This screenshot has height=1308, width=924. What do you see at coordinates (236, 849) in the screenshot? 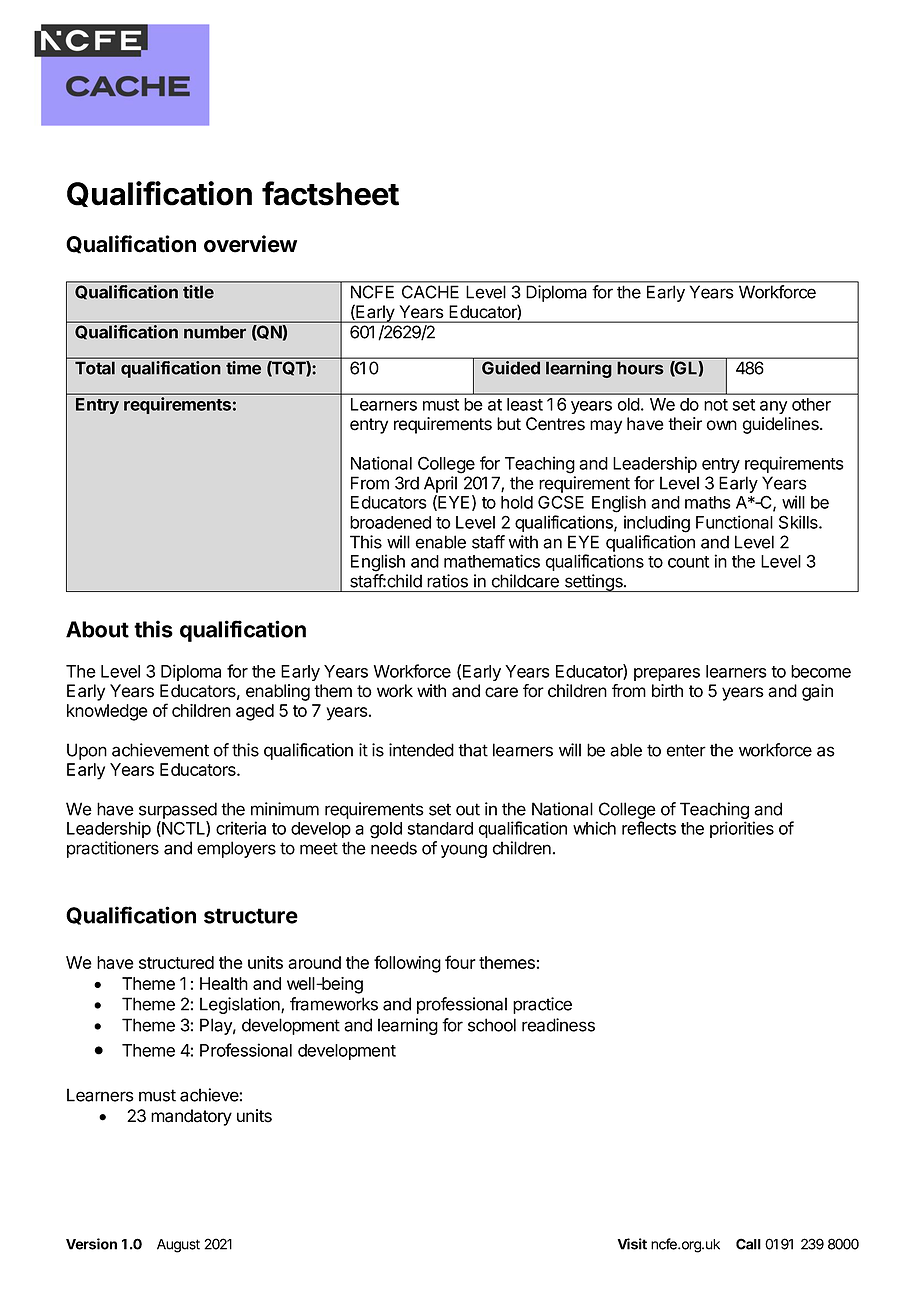
I see `employers` at bounding box center [236, 849].
